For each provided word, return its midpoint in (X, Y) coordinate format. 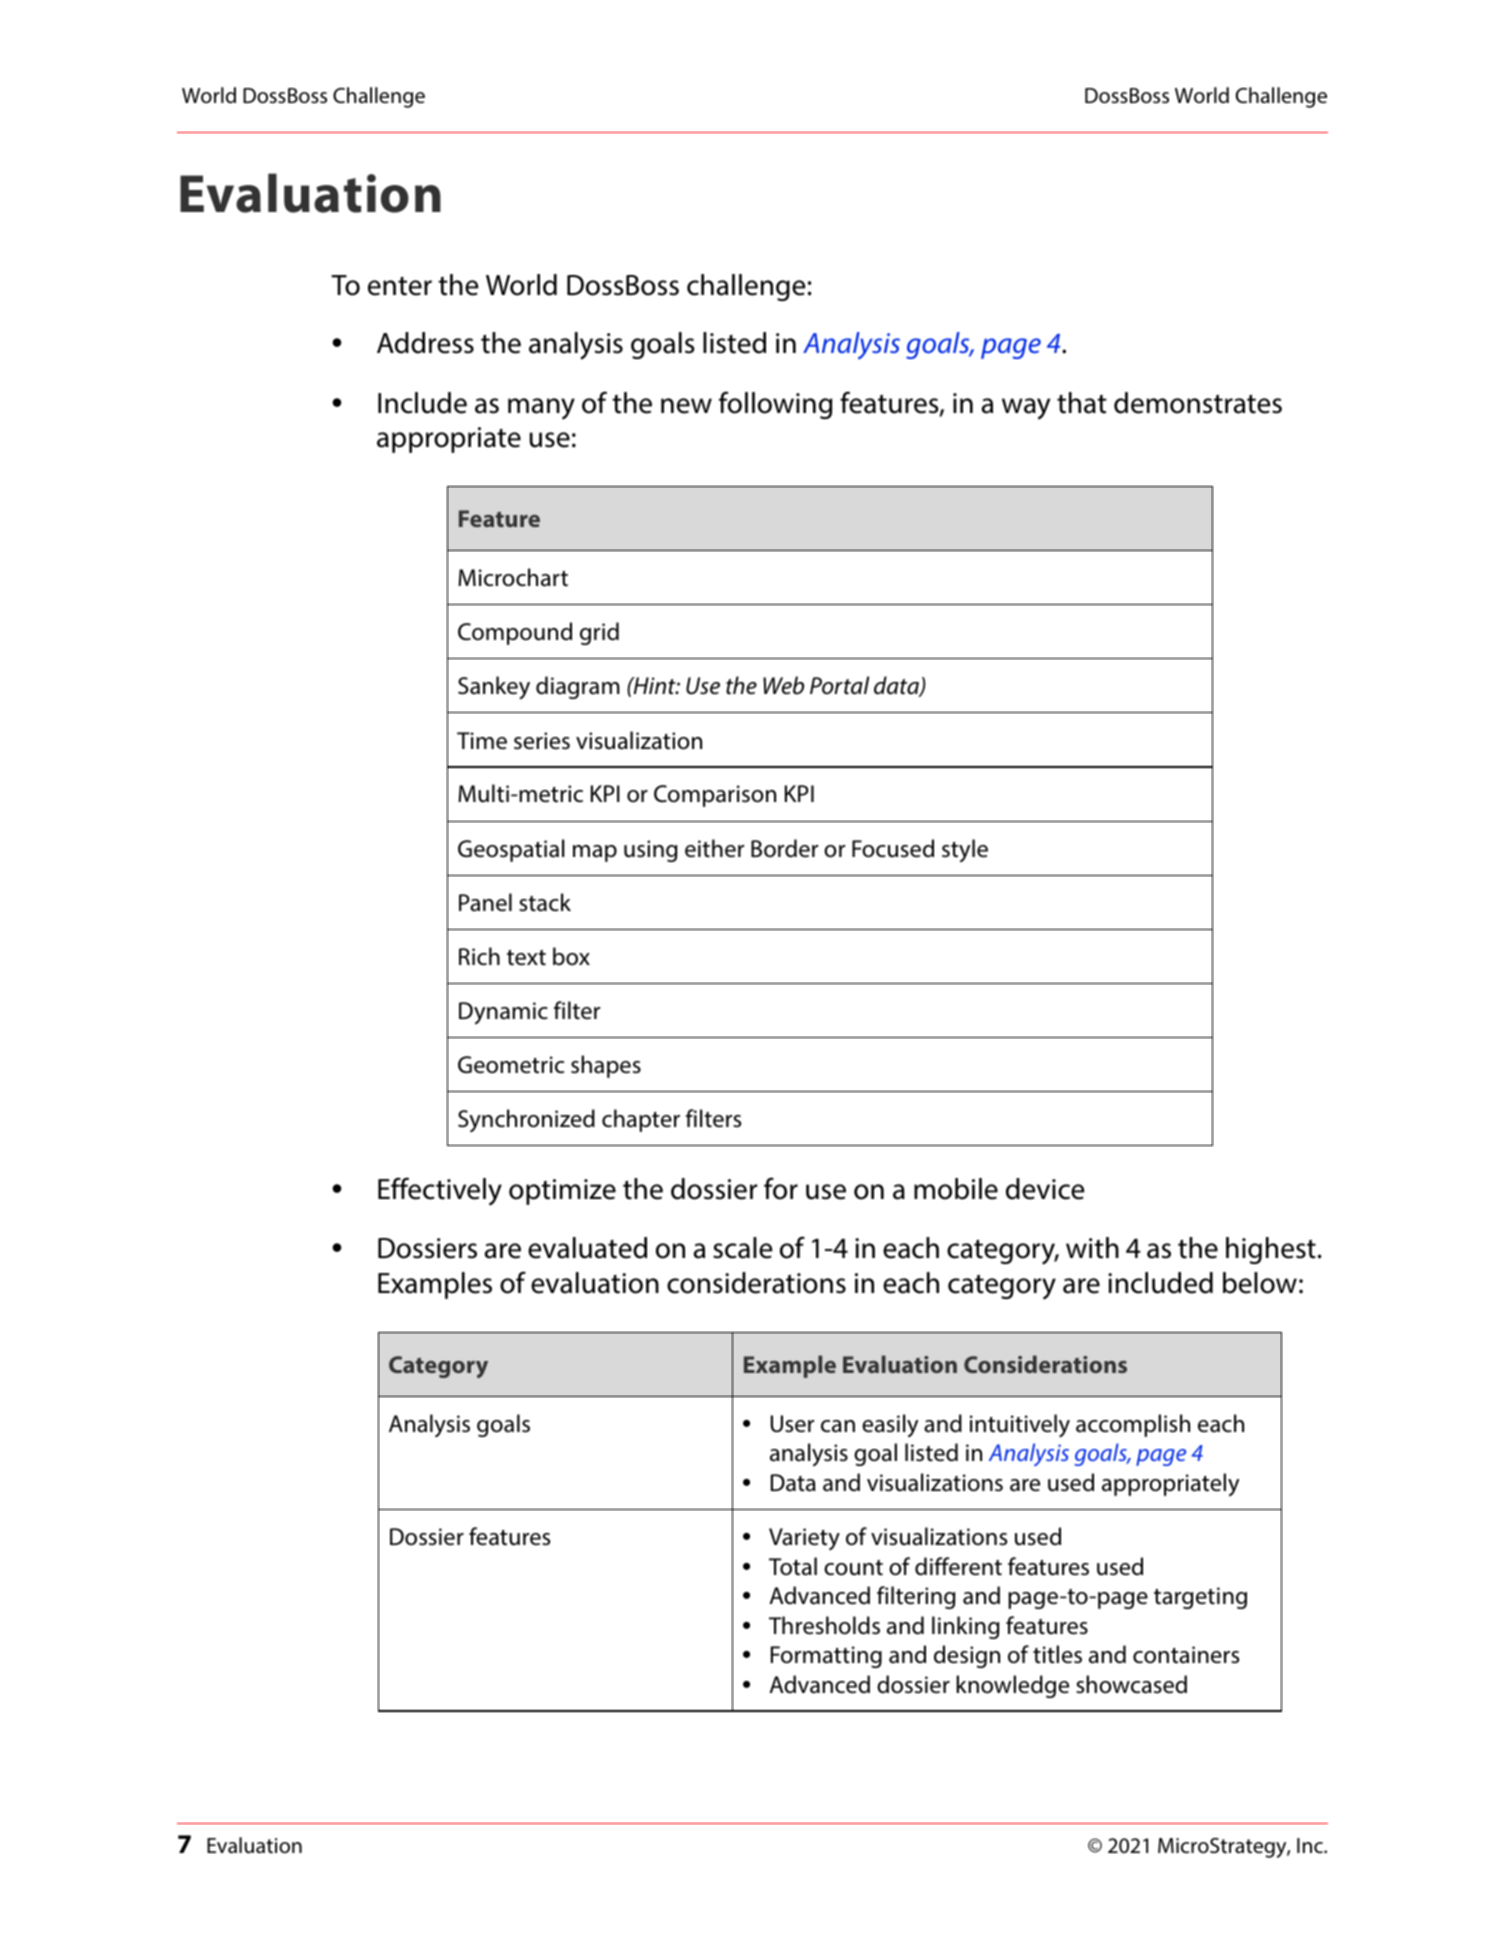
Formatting (826, 1657)
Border (784, 848)
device (1045, 1189)
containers (1186, 1655)
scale (743, 1248)
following (775, 405)
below (1260, 1283)
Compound (515, 633)
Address (425, 343)
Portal (839, 685)
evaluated (587, 1248)
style (965, 851)
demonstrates (1198, 403)
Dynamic (503, 1013)
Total (793, 1566)
